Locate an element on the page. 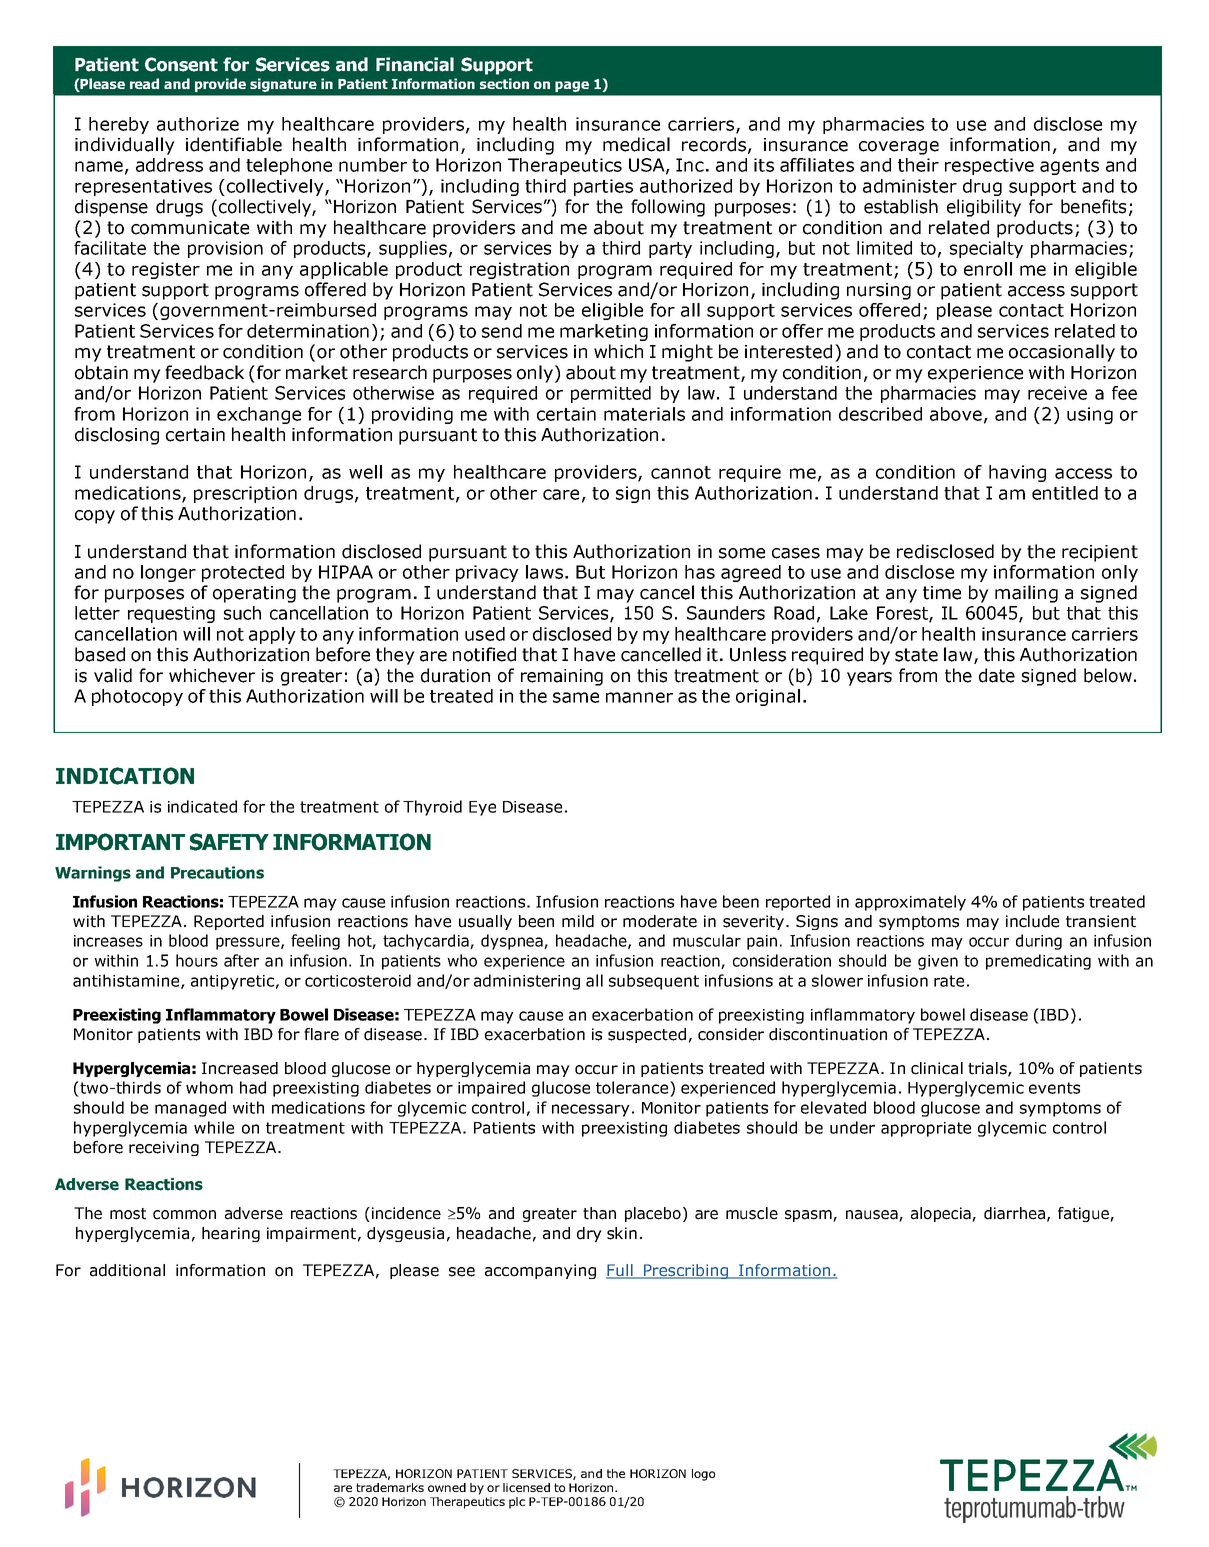 The width and height of the image is (1209, 1547). respective is located at coordinates (989, 166).
